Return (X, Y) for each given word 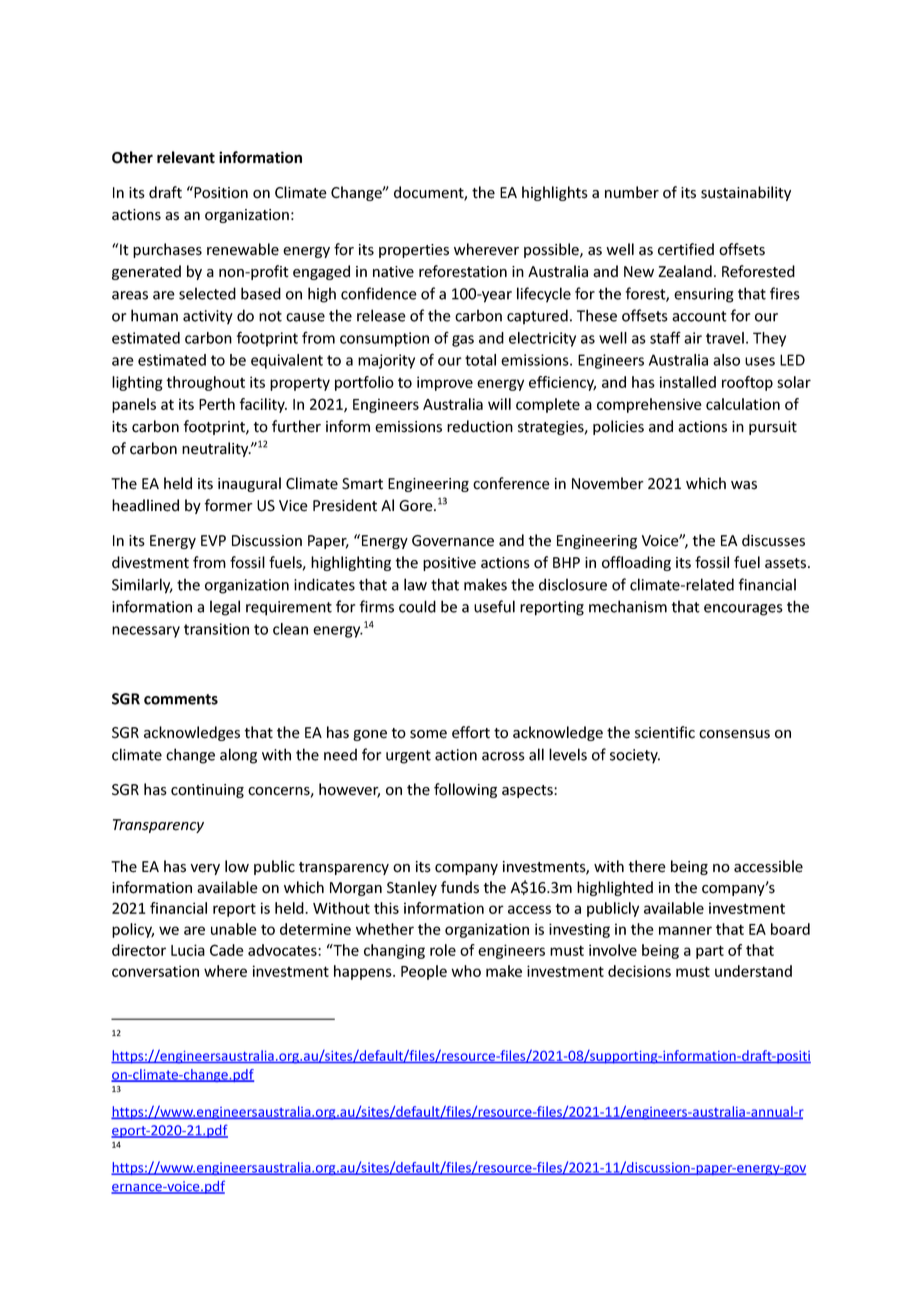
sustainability (746, 193)
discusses (773, 540)
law (415, 584)
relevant (186, 157)
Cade (227, 950)
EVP (213, 540)
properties (414, 251)
